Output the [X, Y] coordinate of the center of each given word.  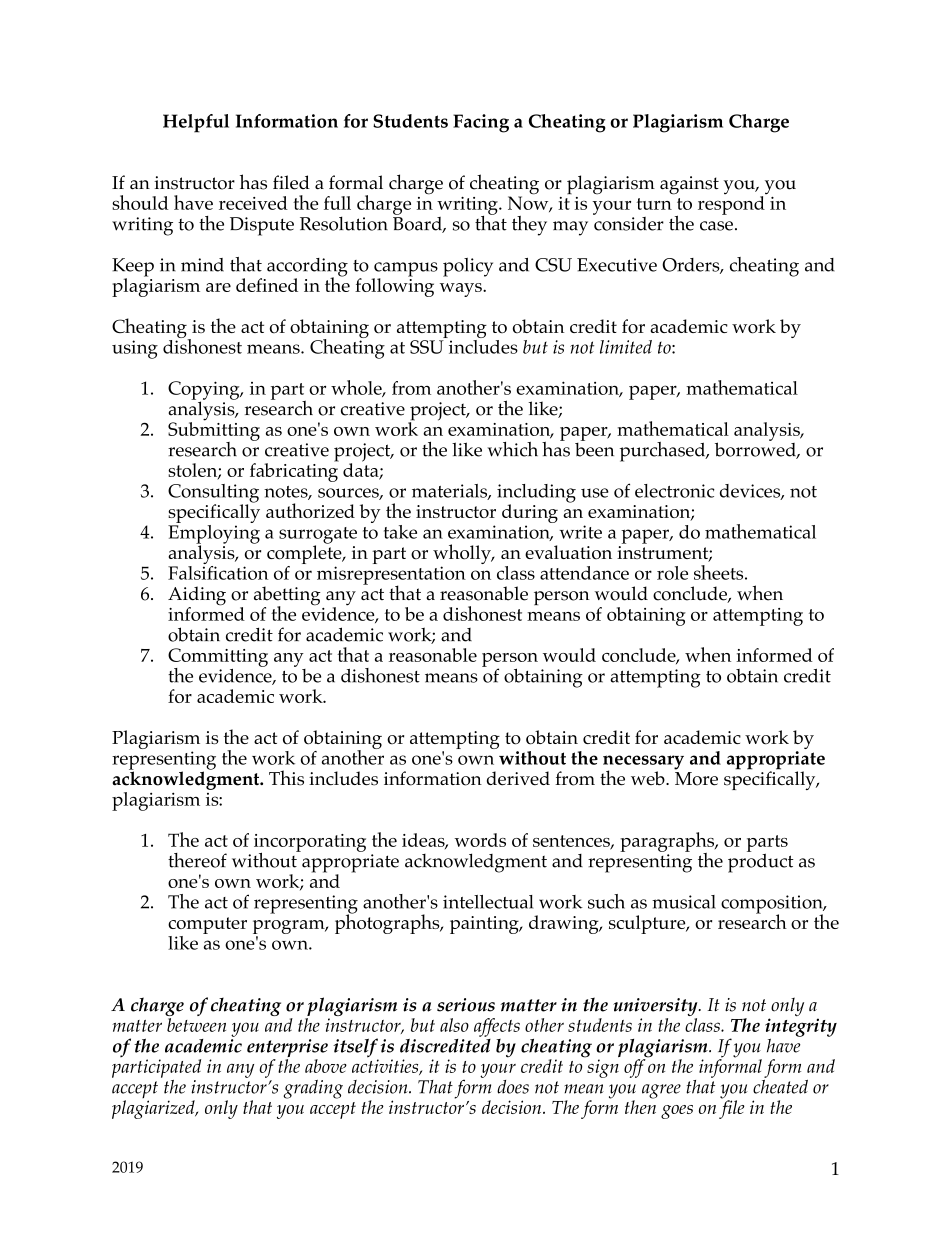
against [689, 185]
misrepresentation [391, 576]
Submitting [214, 431]
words [480, 840]
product [761, 862]
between [196, 1025]
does [513, 1087]
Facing [481, 123]
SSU [427, 347]
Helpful [196, 123]
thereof [197, 860]
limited [626, 347]
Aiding [197, 597]
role [672, 573]
